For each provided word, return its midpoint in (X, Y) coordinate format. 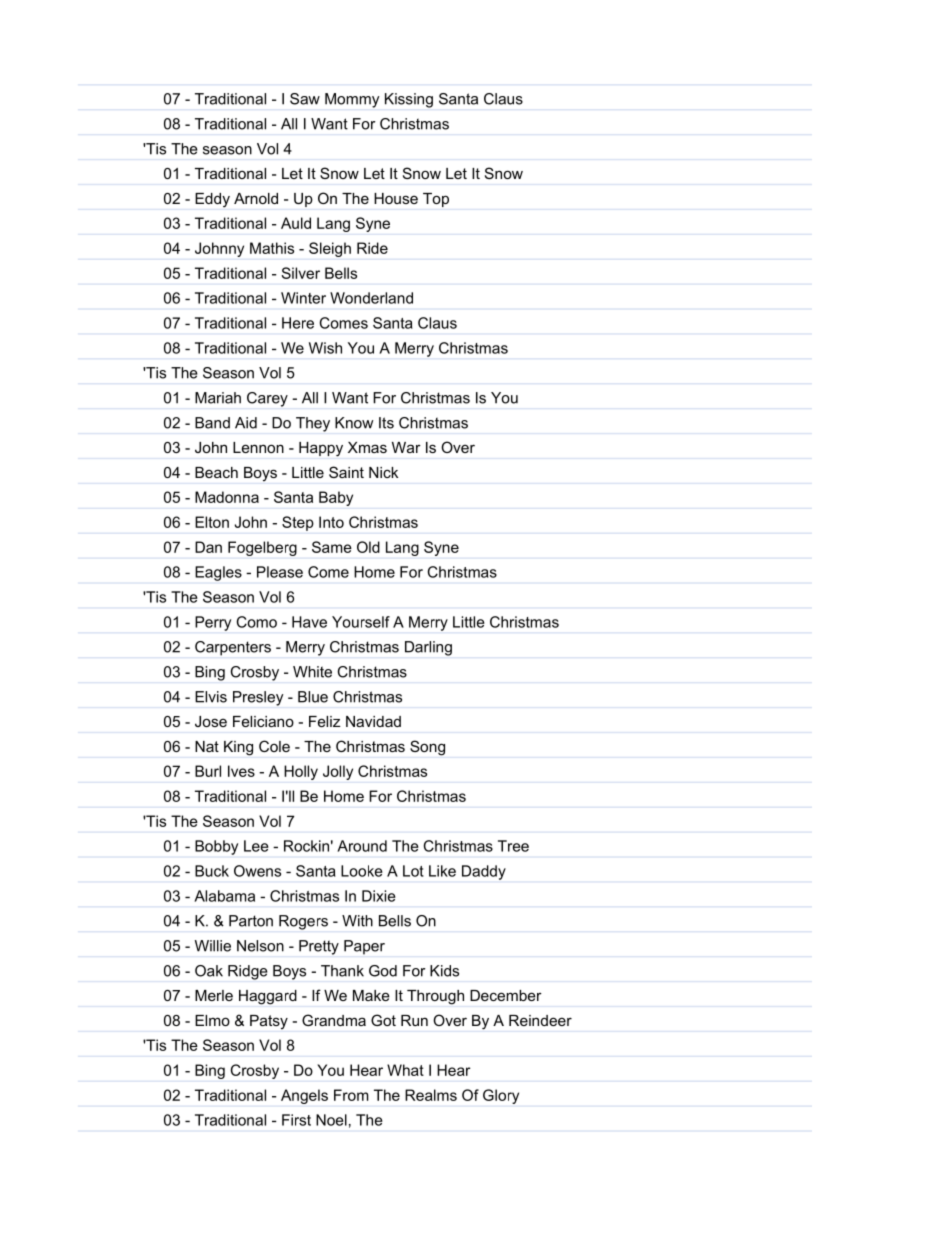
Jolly (338, 772)
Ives (241, 771)
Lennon (258, 447)
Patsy (269, 1022)
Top (436, 200)
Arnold (256, 198)
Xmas (367, 447)
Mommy (352, 100)
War (406, 447)
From (351, 1095)
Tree (513, 846)
